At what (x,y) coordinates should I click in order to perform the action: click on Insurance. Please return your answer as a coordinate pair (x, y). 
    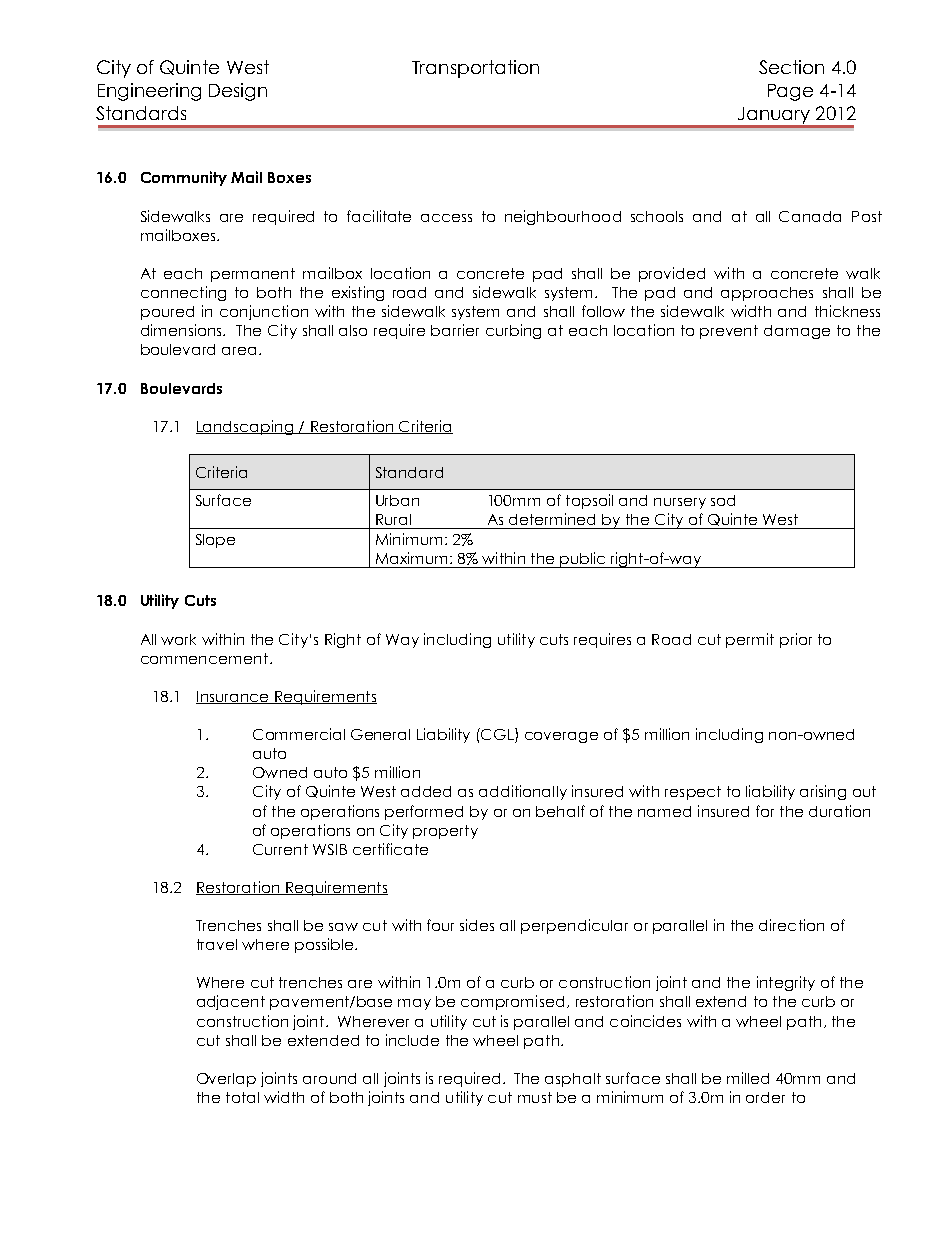
    Looking at the image, I should click on (233, 697).
